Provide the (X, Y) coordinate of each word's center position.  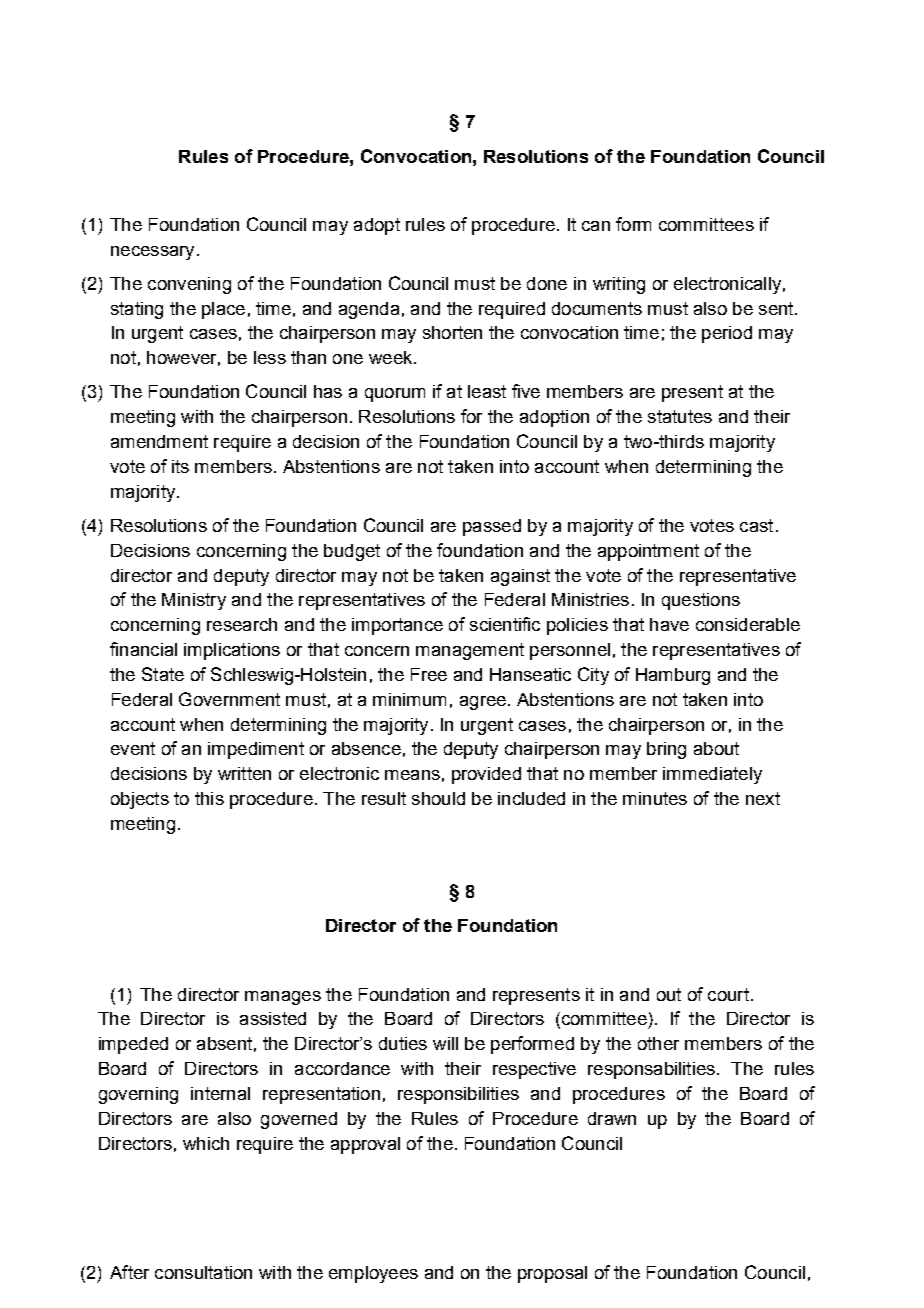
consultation (203, 1272)
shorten (452, 332)
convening (189, 285)
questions (701, 601)
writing (619, 285)
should (438, 798)
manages (283, 998)
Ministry (194, 601)
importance (397, 626)
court (728, 994)
